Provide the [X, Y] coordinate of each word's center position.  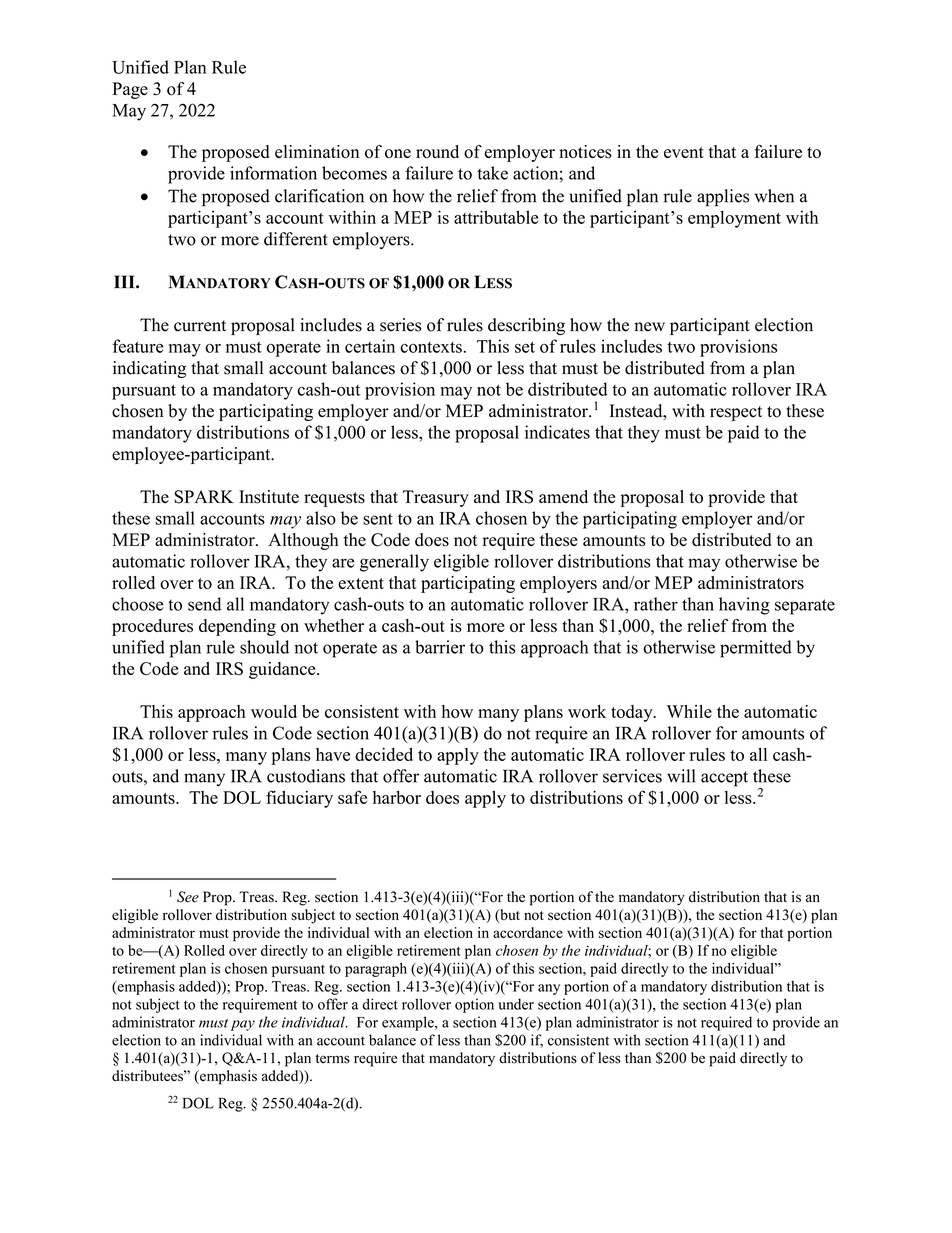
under [516, 1004]
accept [724, 779]
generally [394, 563]
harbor [397, 797]
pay [243, 1025]
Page [130, 90]
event [684, 152]
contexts [431, 347]
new [649, 327]
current [200, 326]
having [744, 606]
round [437, 152]
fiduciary [299, 799]
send [204, 604]
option [474, 1005]
